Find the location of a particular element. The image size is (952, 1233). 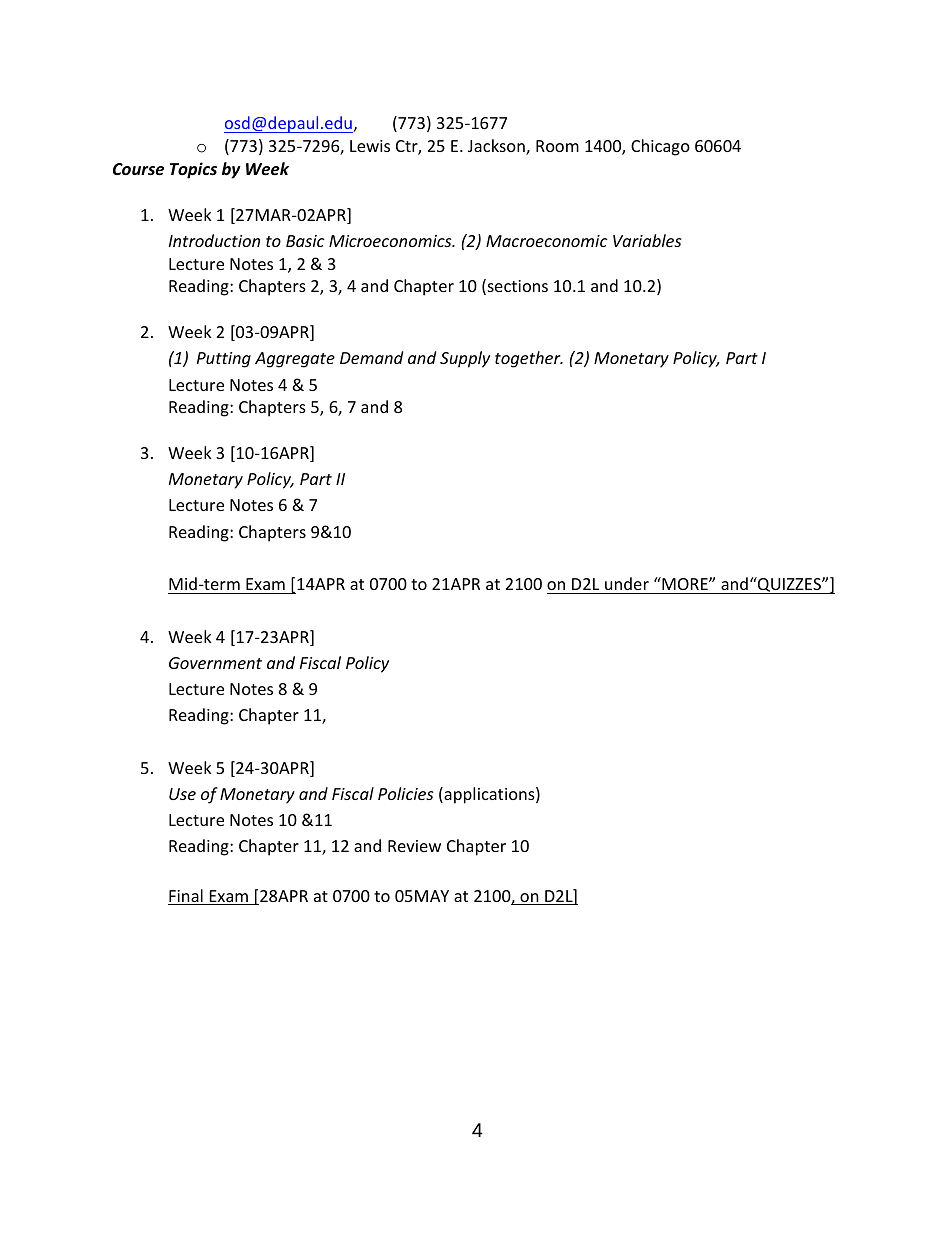

under is located at coordinates (627, 583).
